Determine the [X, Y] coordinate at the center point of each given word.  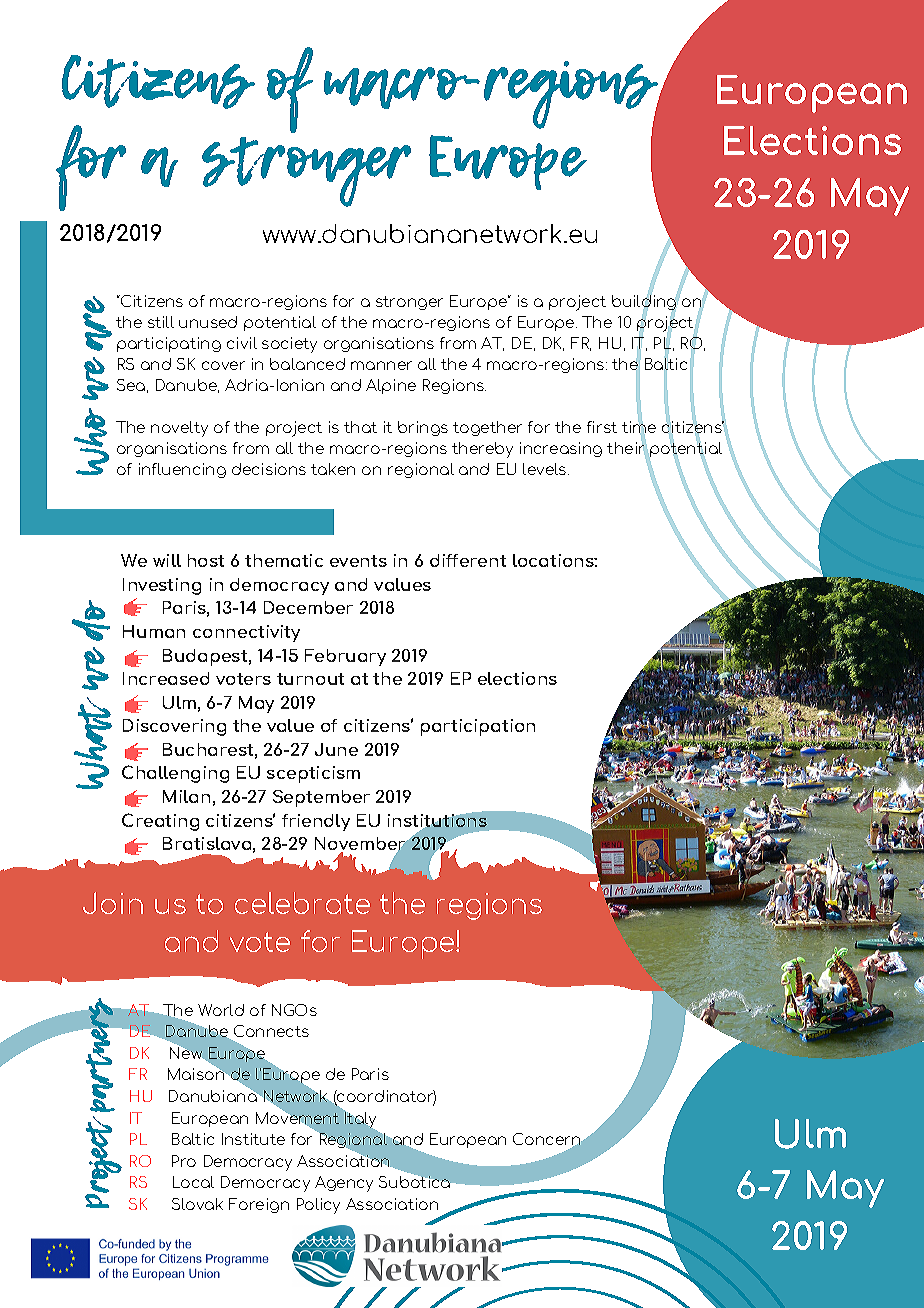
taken [333, 469]
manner [381, 365]
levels [546, 469]
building [644, 302]
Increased [166, 678]
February [345, 657]
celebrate [302, 903]
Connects [271, 1031]
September [321, 798]
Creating [160, 822]
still [161, 322]
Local [193, 1182]
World [221, 1010]
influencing [182, 470]
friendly [316, 822]
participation [478, 727]
